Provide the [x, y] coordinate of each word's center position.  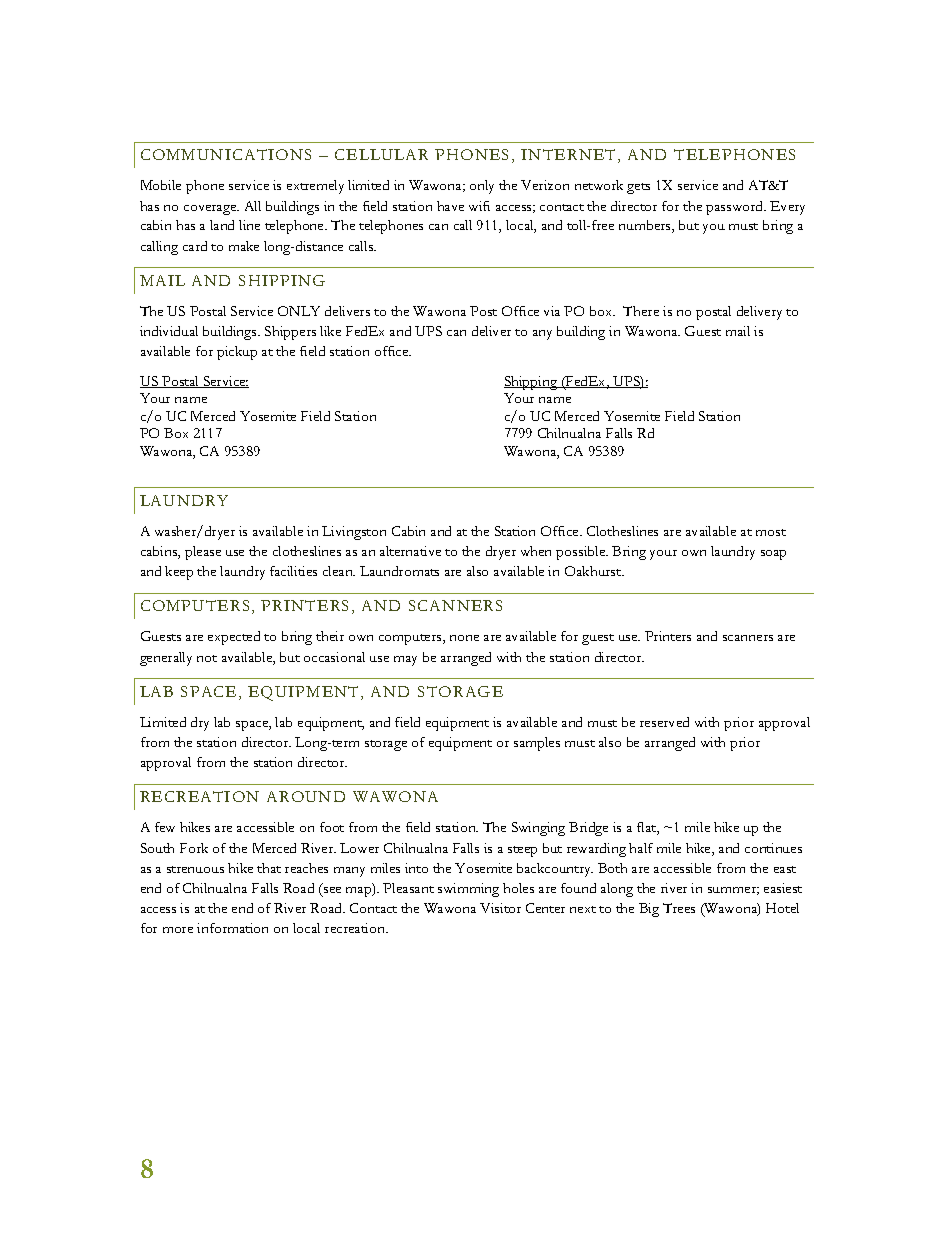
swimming [468, 890]
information [232, 928]
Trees [679, 908]
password [736, 208]
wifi [479, 206]
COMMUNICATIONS [226, 154]
